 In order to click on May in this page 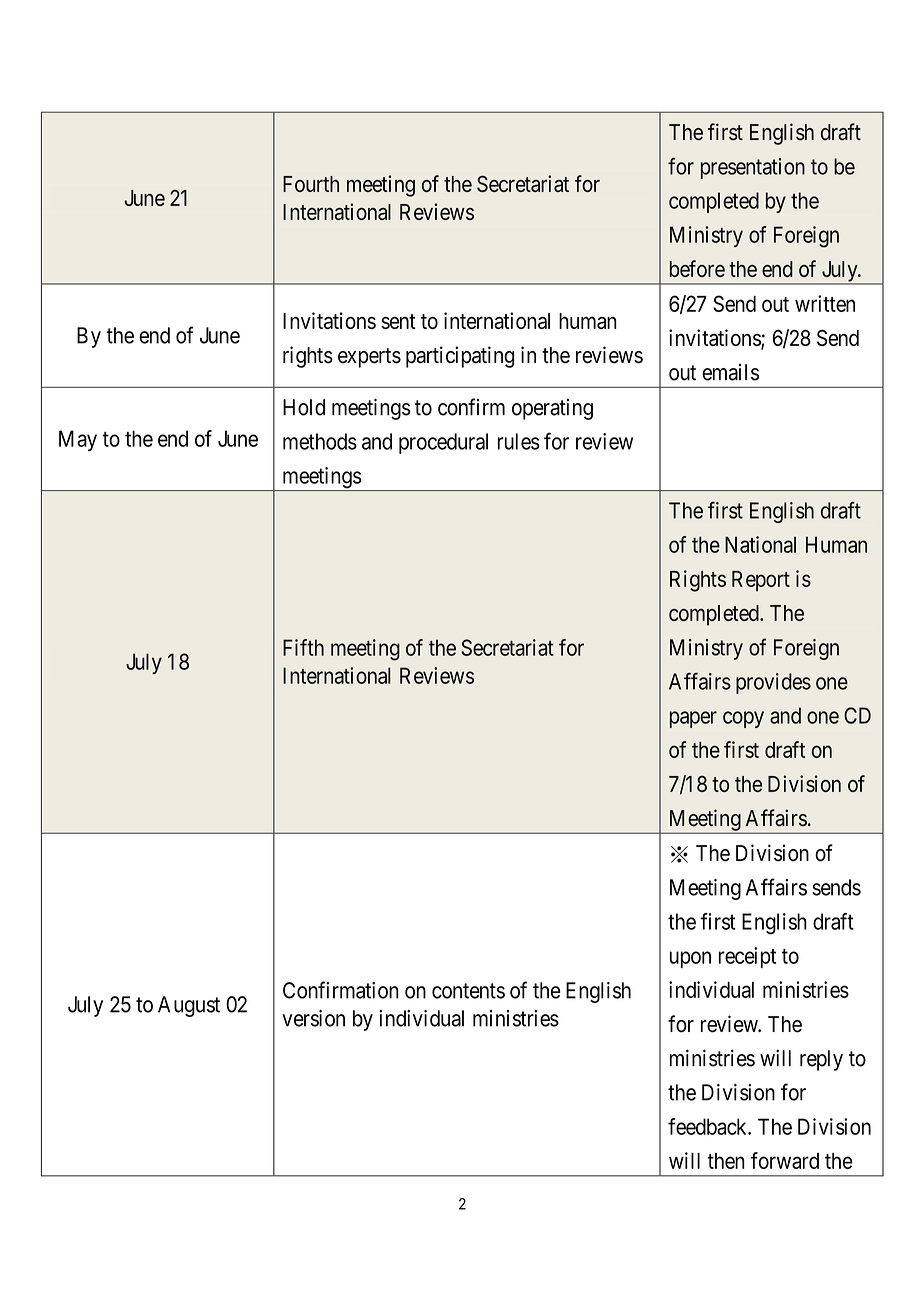, I will do `click(78, 440)`.
